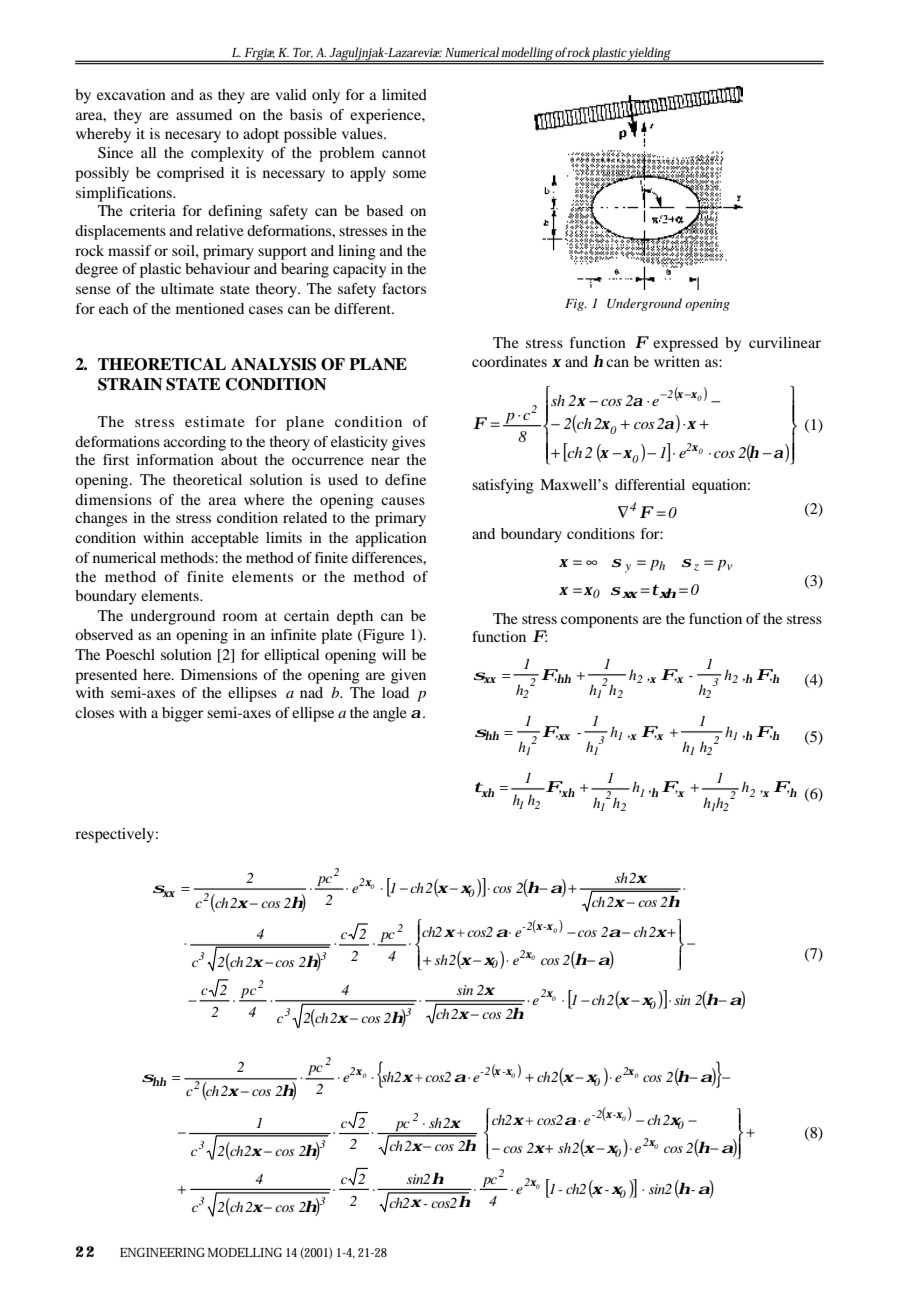 Image resolution: width=924 pixels, height=1307 pixels. I want to click on gives, so click(408, 443).
